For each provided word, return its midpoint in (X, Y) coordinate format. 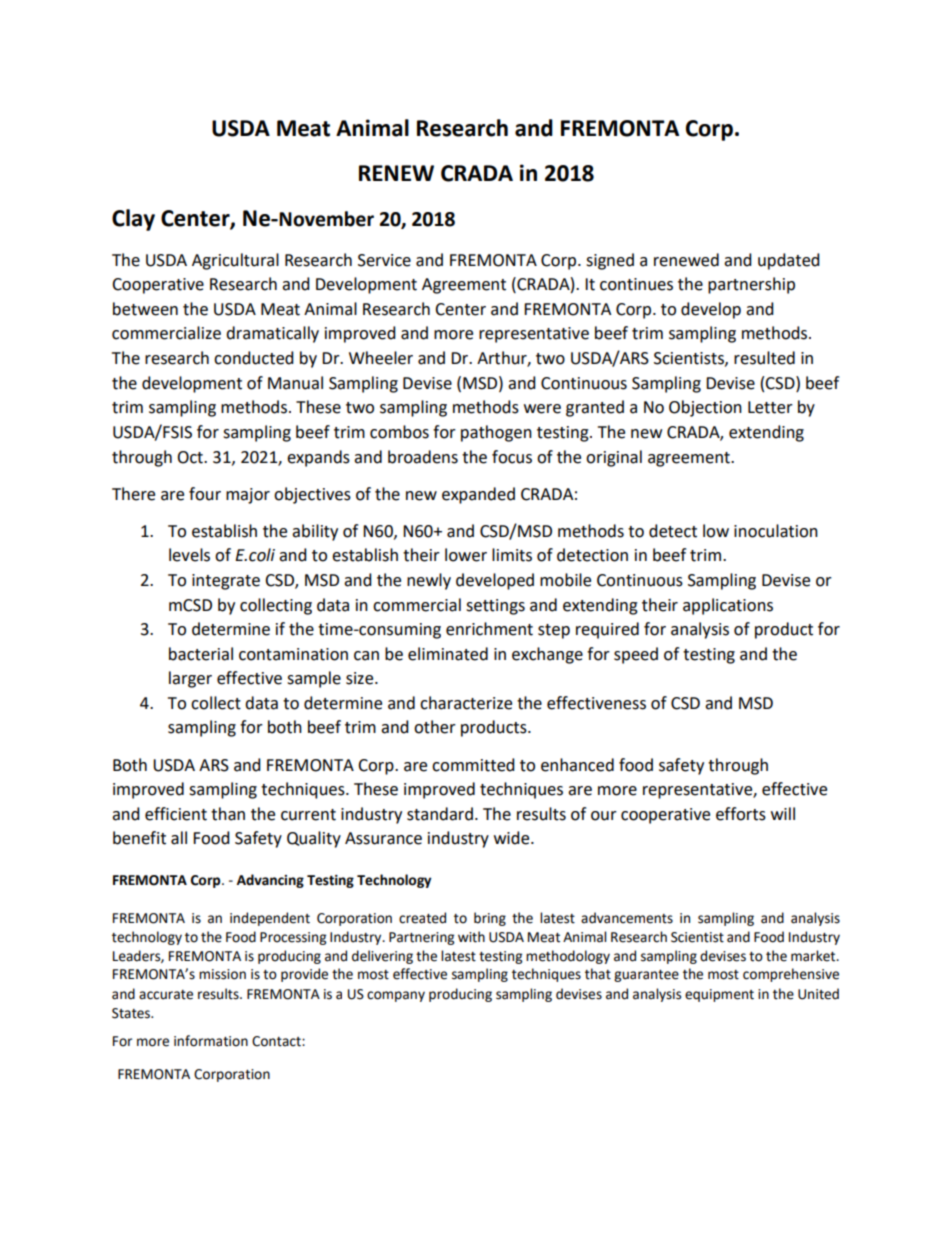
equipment (719, 995)
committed (473, 765)
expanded (478, 495)
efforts (741, 814)
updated (789, 261)
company (396, 996)
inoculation (776, 531)
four (205, 494)
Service (384, 260)
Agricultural (235, 261)
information (211, 1041)
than (228, 814)
